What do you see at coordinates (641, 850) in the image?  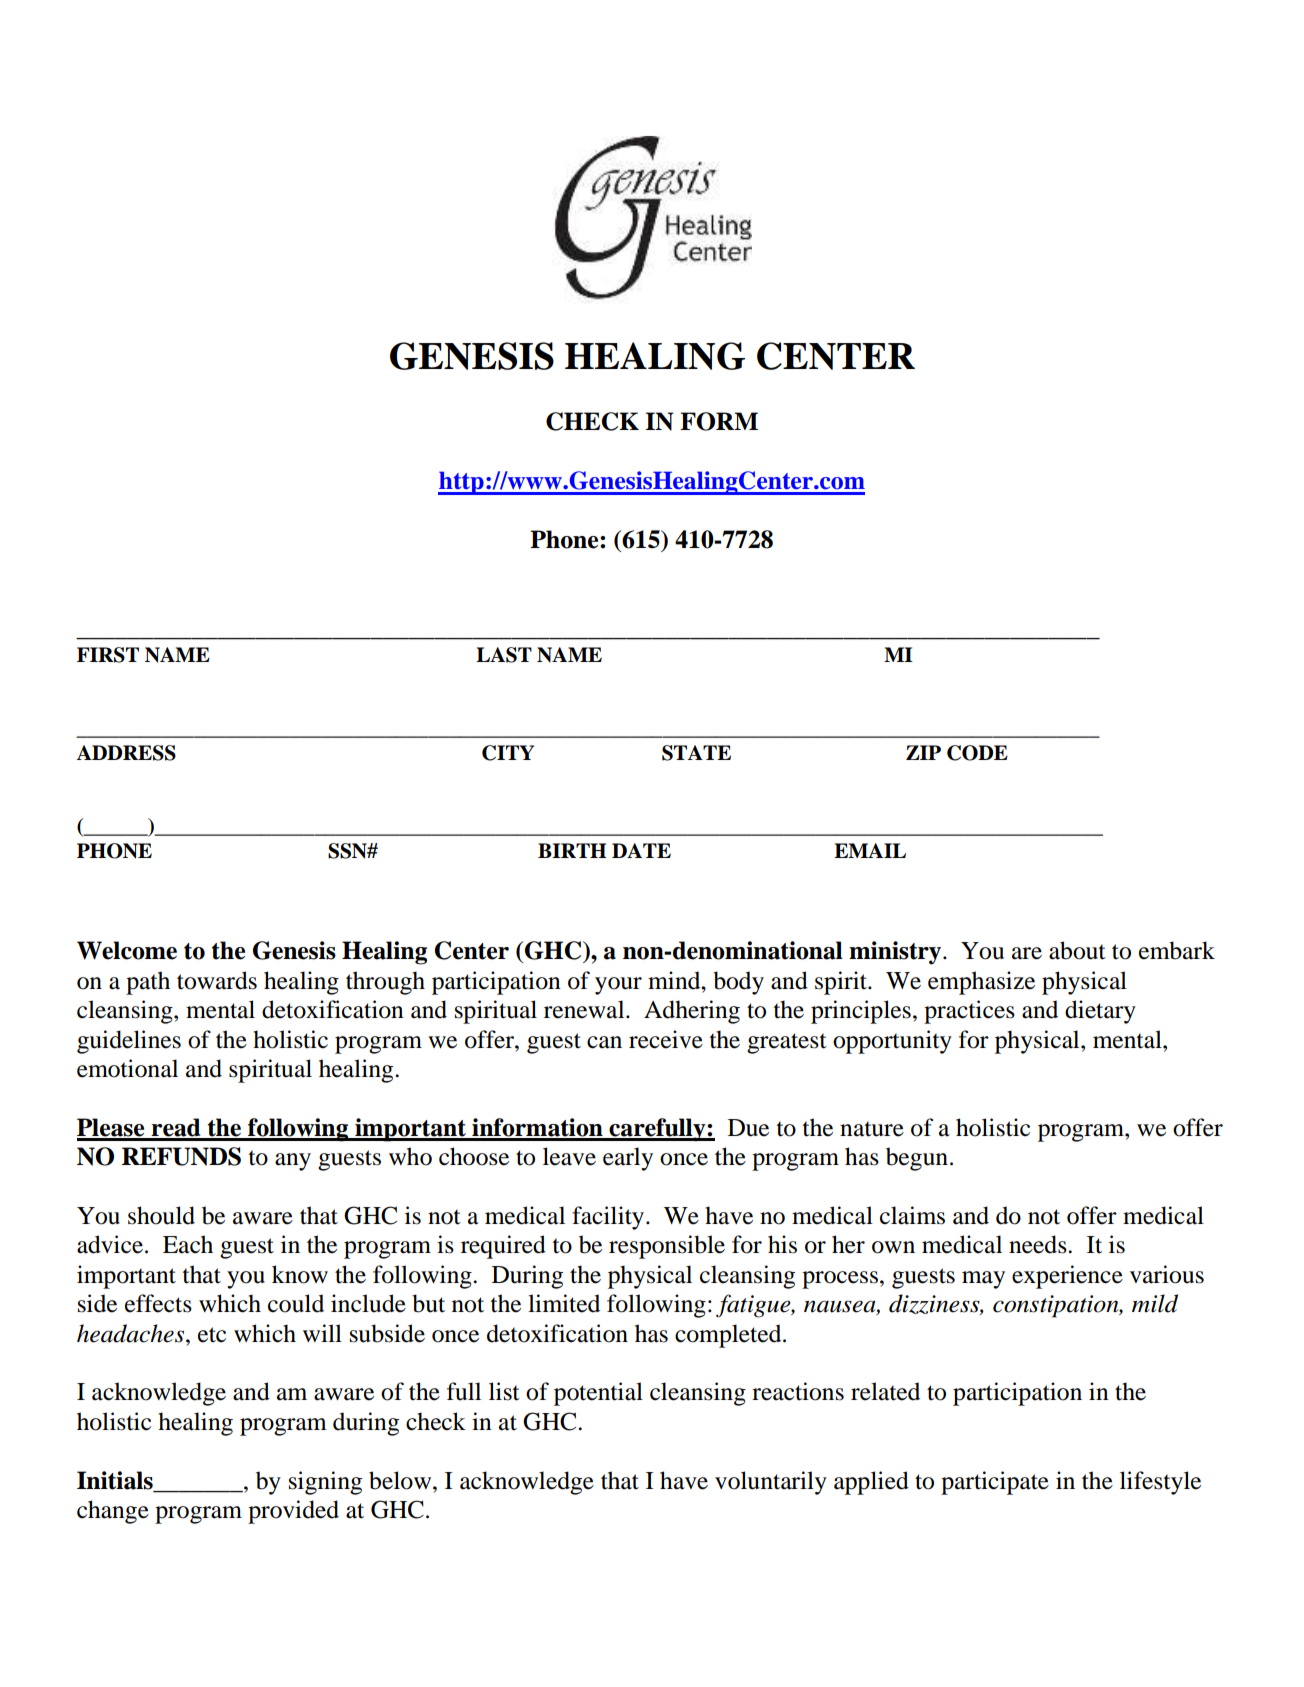 I see `DATE` at bounding box center [641, 850].
